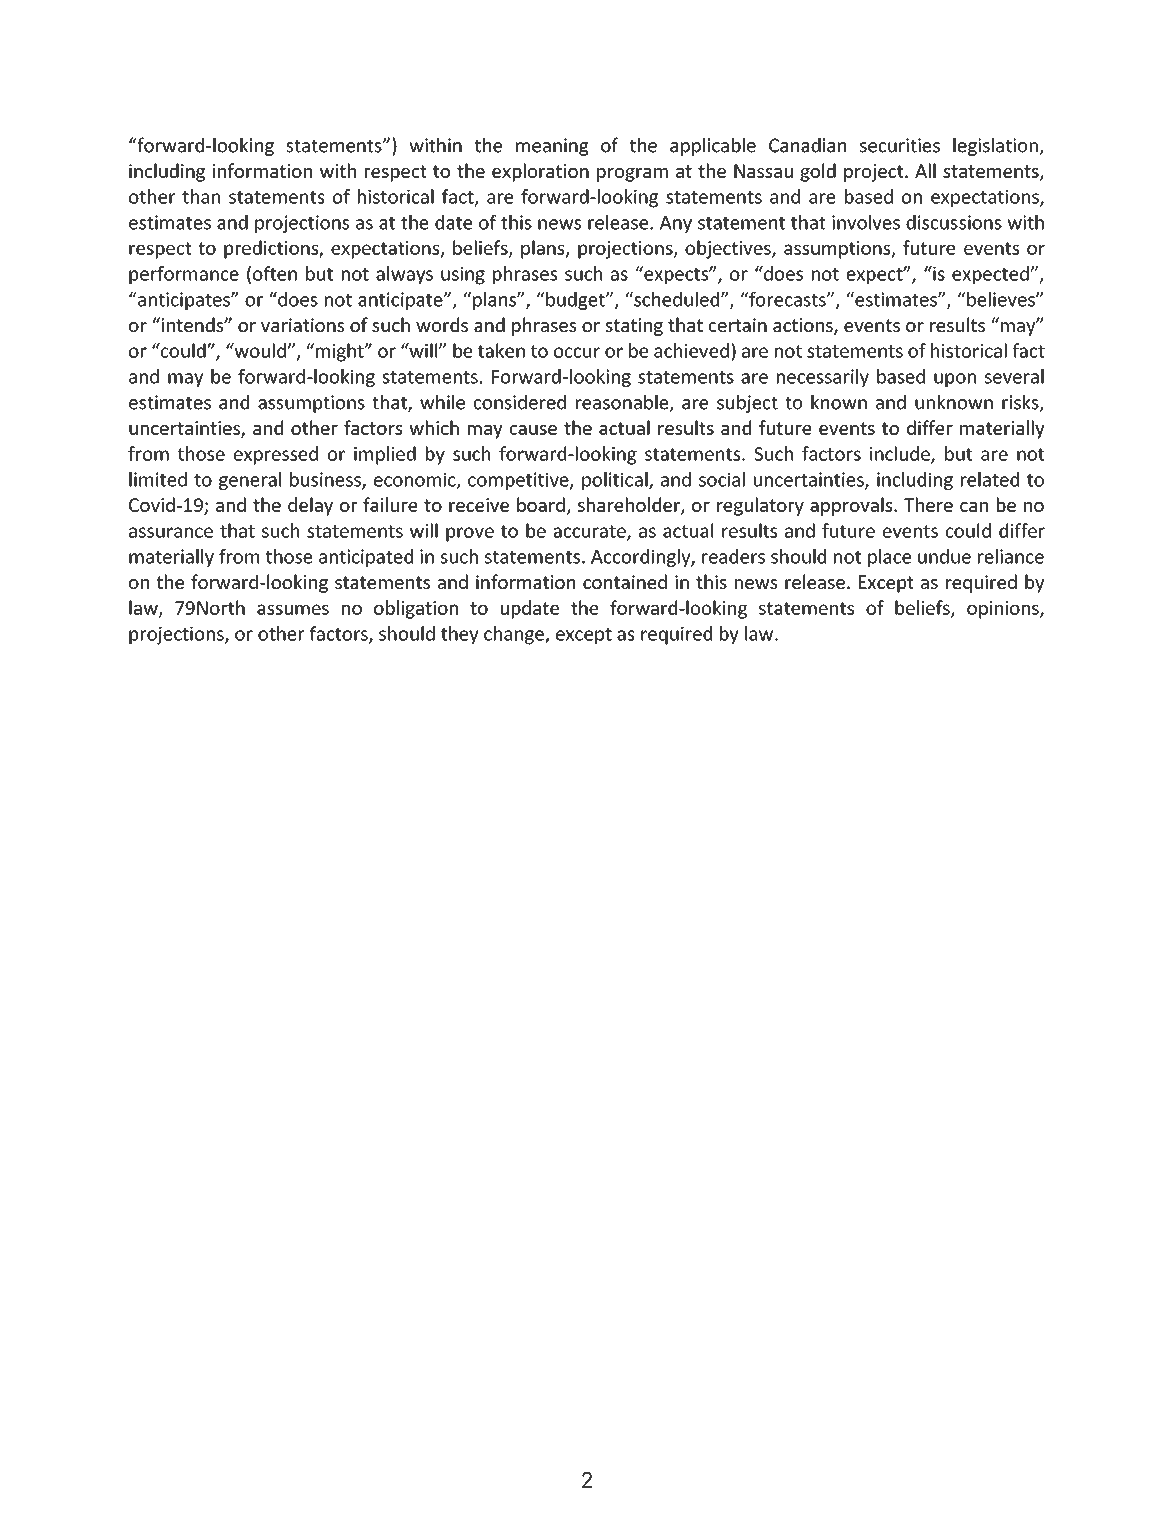  Describe the element at coordinates (955, 380) in the document. I see `upon` at that location.
